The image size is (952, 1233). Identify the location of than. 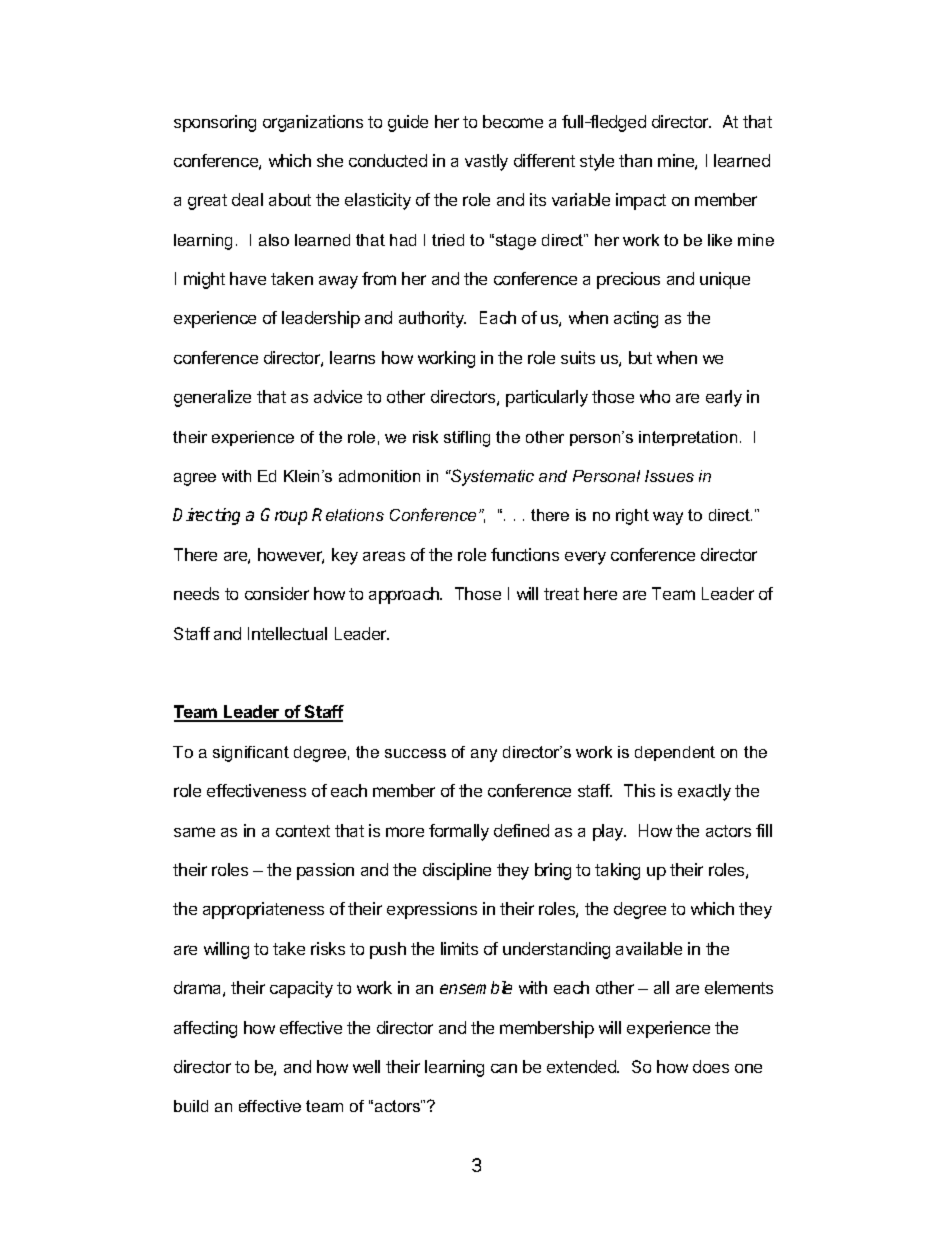
(635, 160).
